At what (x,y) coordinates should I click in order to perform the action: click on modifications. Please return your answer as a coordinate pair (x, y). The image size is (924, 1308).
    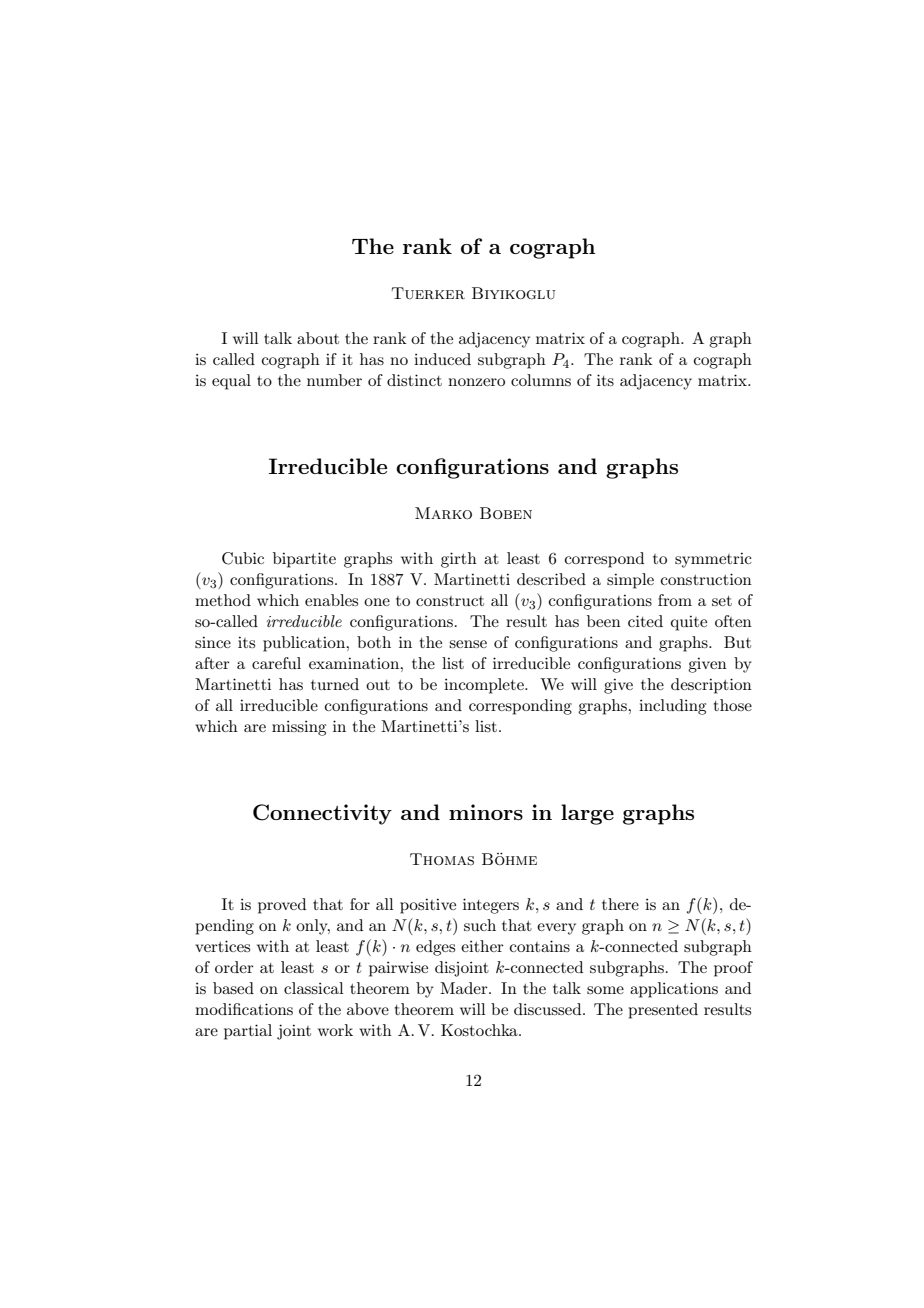
    Looking at the image, I should click on (244, 1009).
